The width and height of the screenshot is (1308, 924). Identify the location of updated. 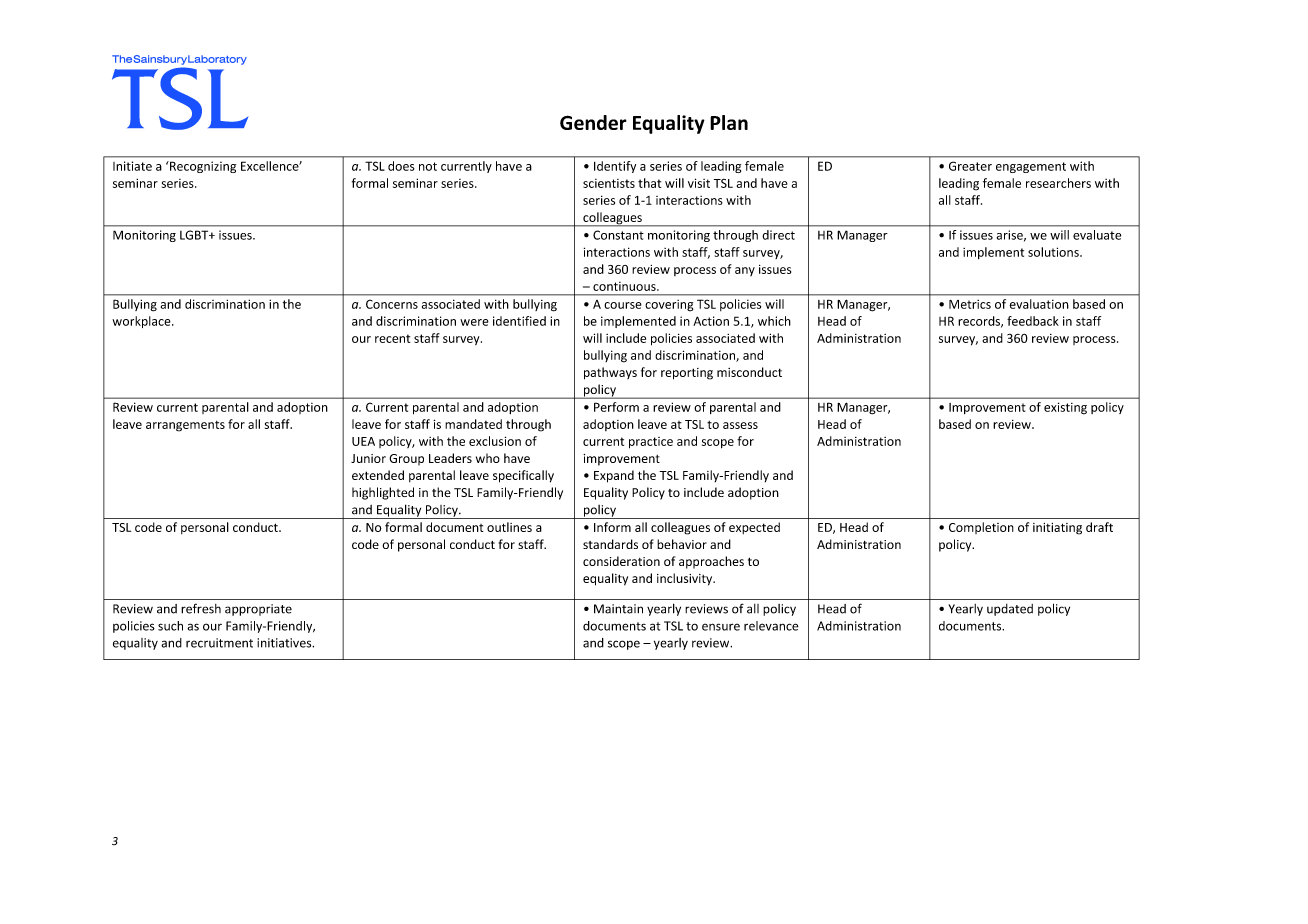
(1010, 610).
